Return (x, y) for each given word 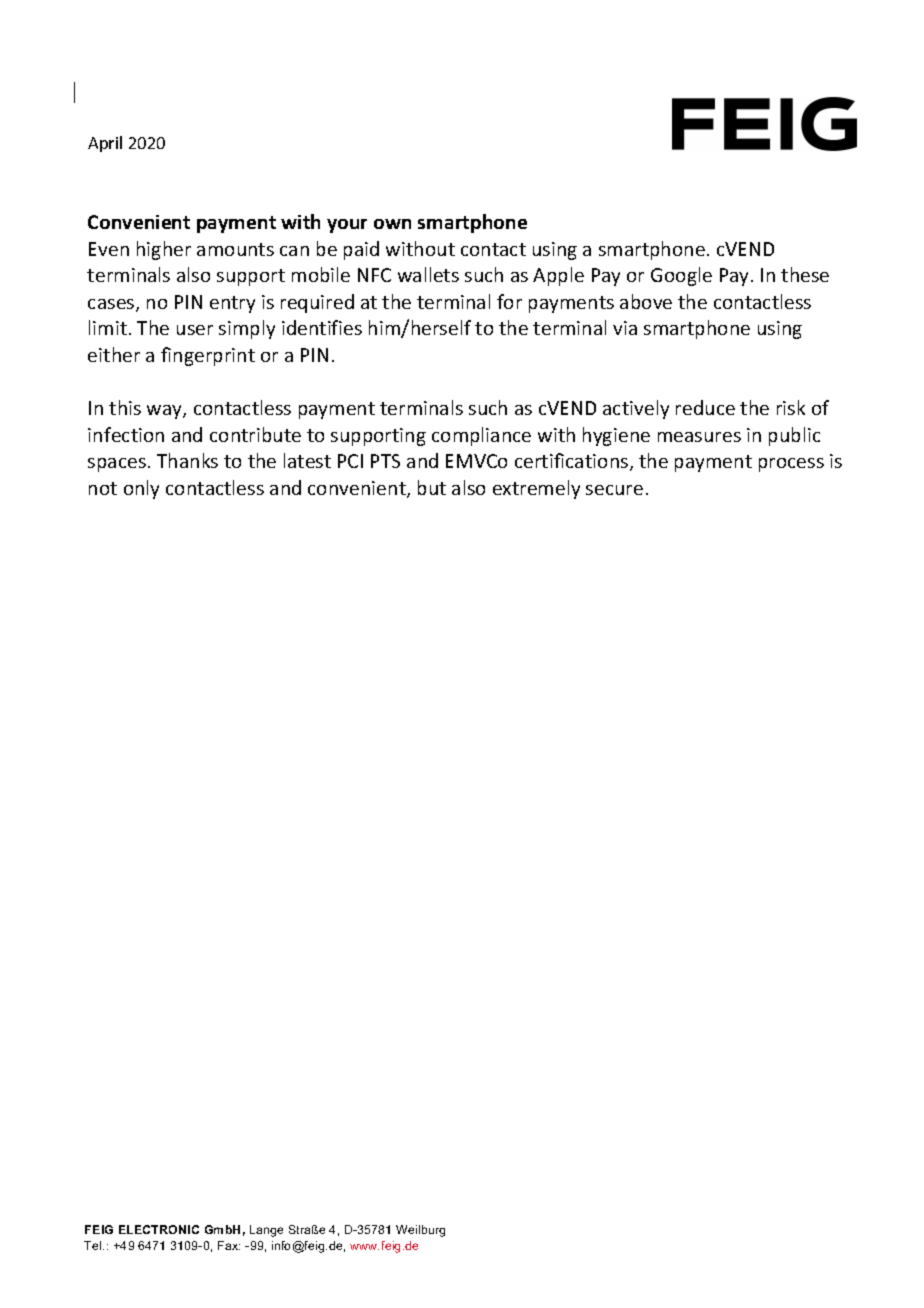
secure (614, 490)
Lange (266, 1231)
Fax (229, 1245)
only (141, 489)
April (105, 144)
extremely (536, 489)
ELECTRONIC (159, 1229)
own (392, 224)
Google (681, 276)
